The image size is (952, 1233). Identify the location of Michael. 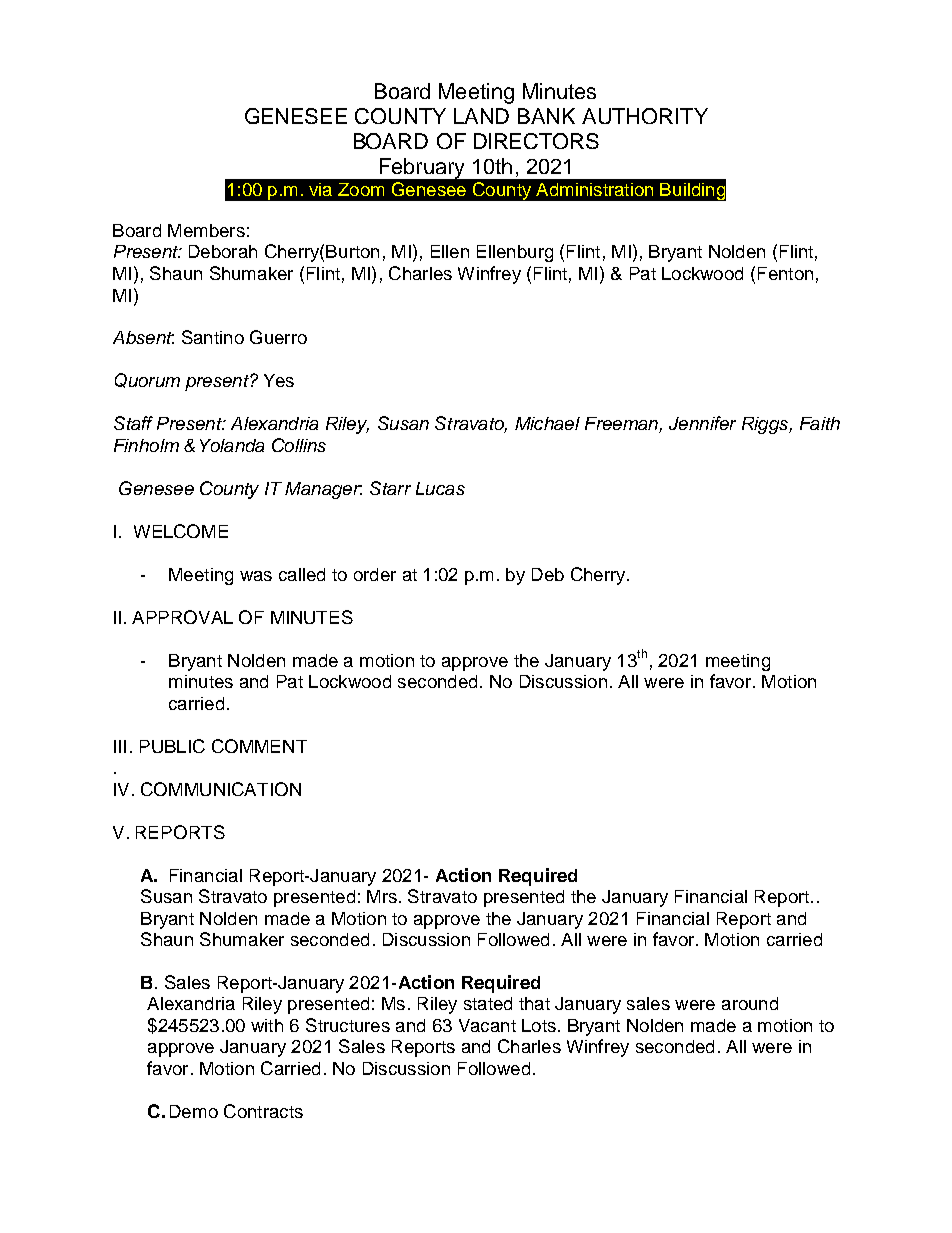
(547, 423).
